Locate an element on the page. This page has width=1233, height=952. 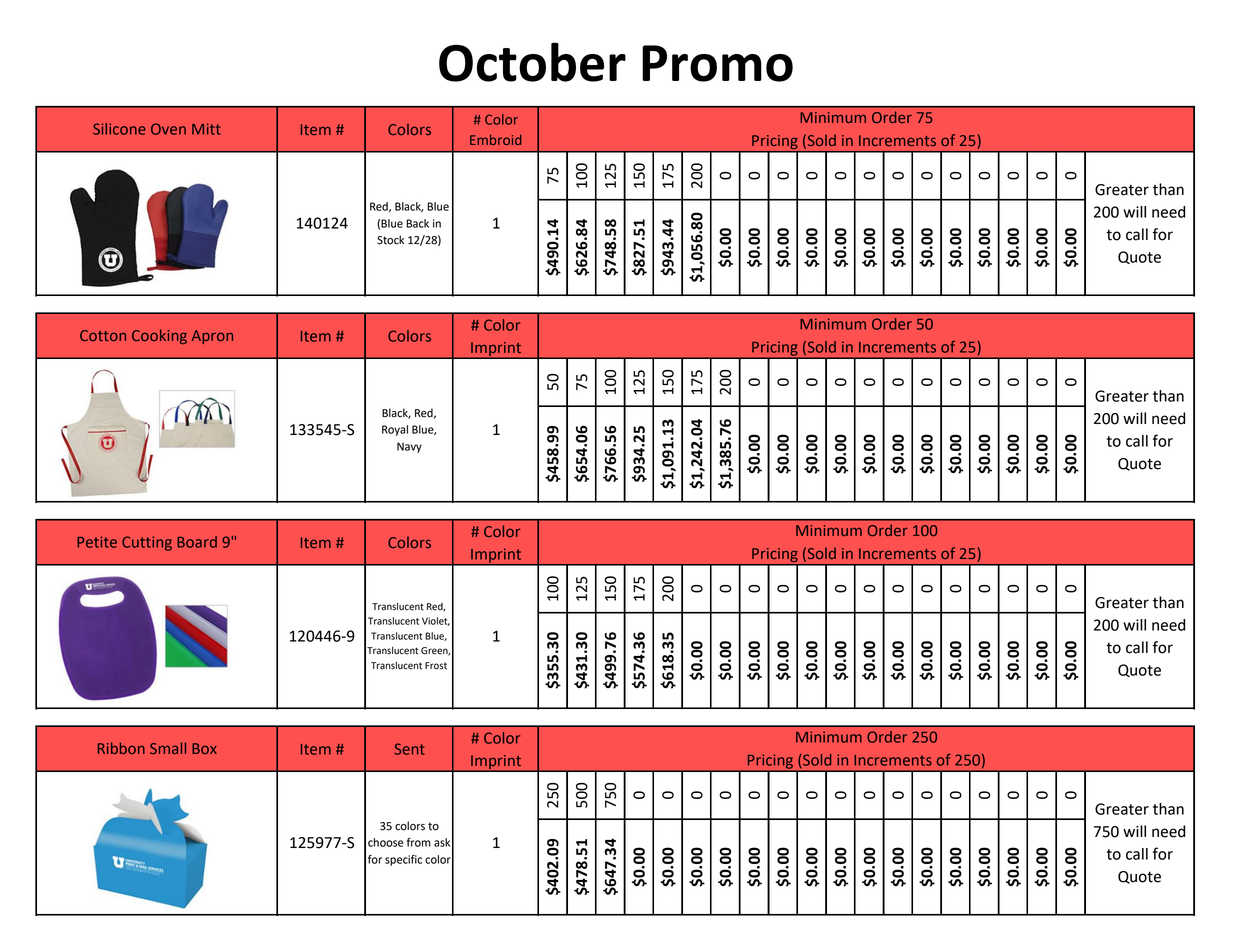
October is located at coordinates (532, 62).
